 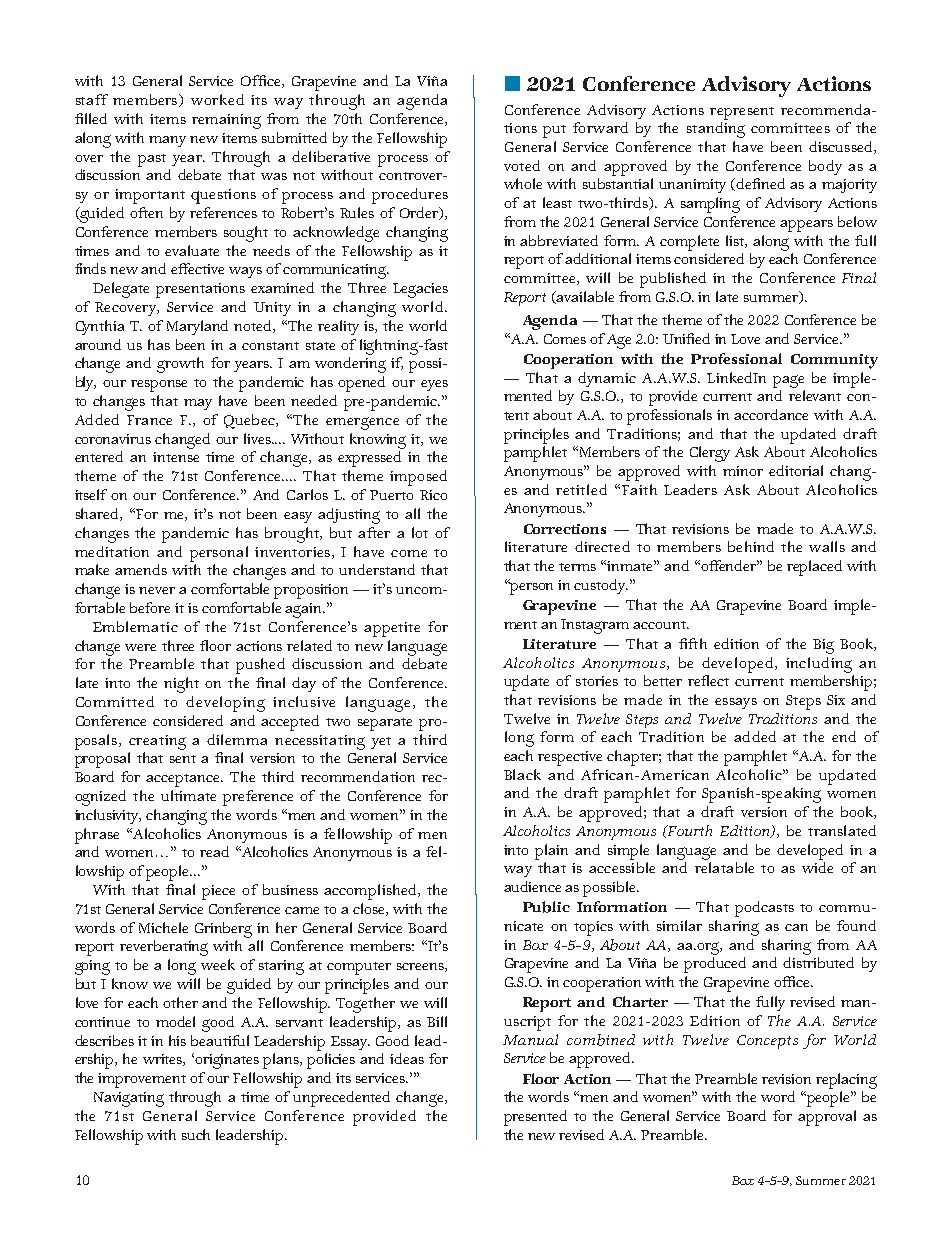 What do you see at coordinates (196, 1134) in the image?
I see `such` at bounding box center [196, 1134].
